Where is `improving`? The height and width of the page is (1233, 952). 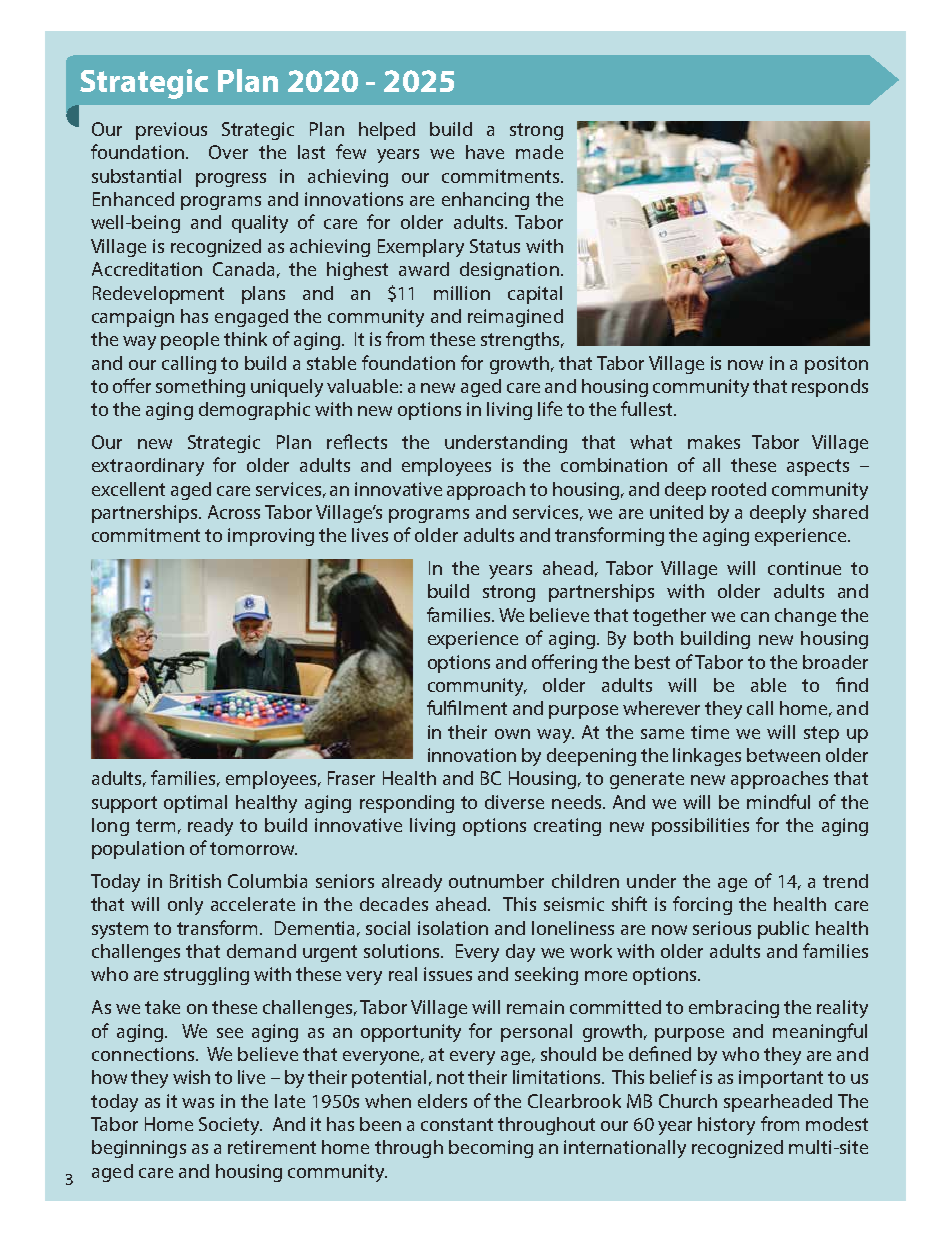 improving is located at coordinates (271, 537).
